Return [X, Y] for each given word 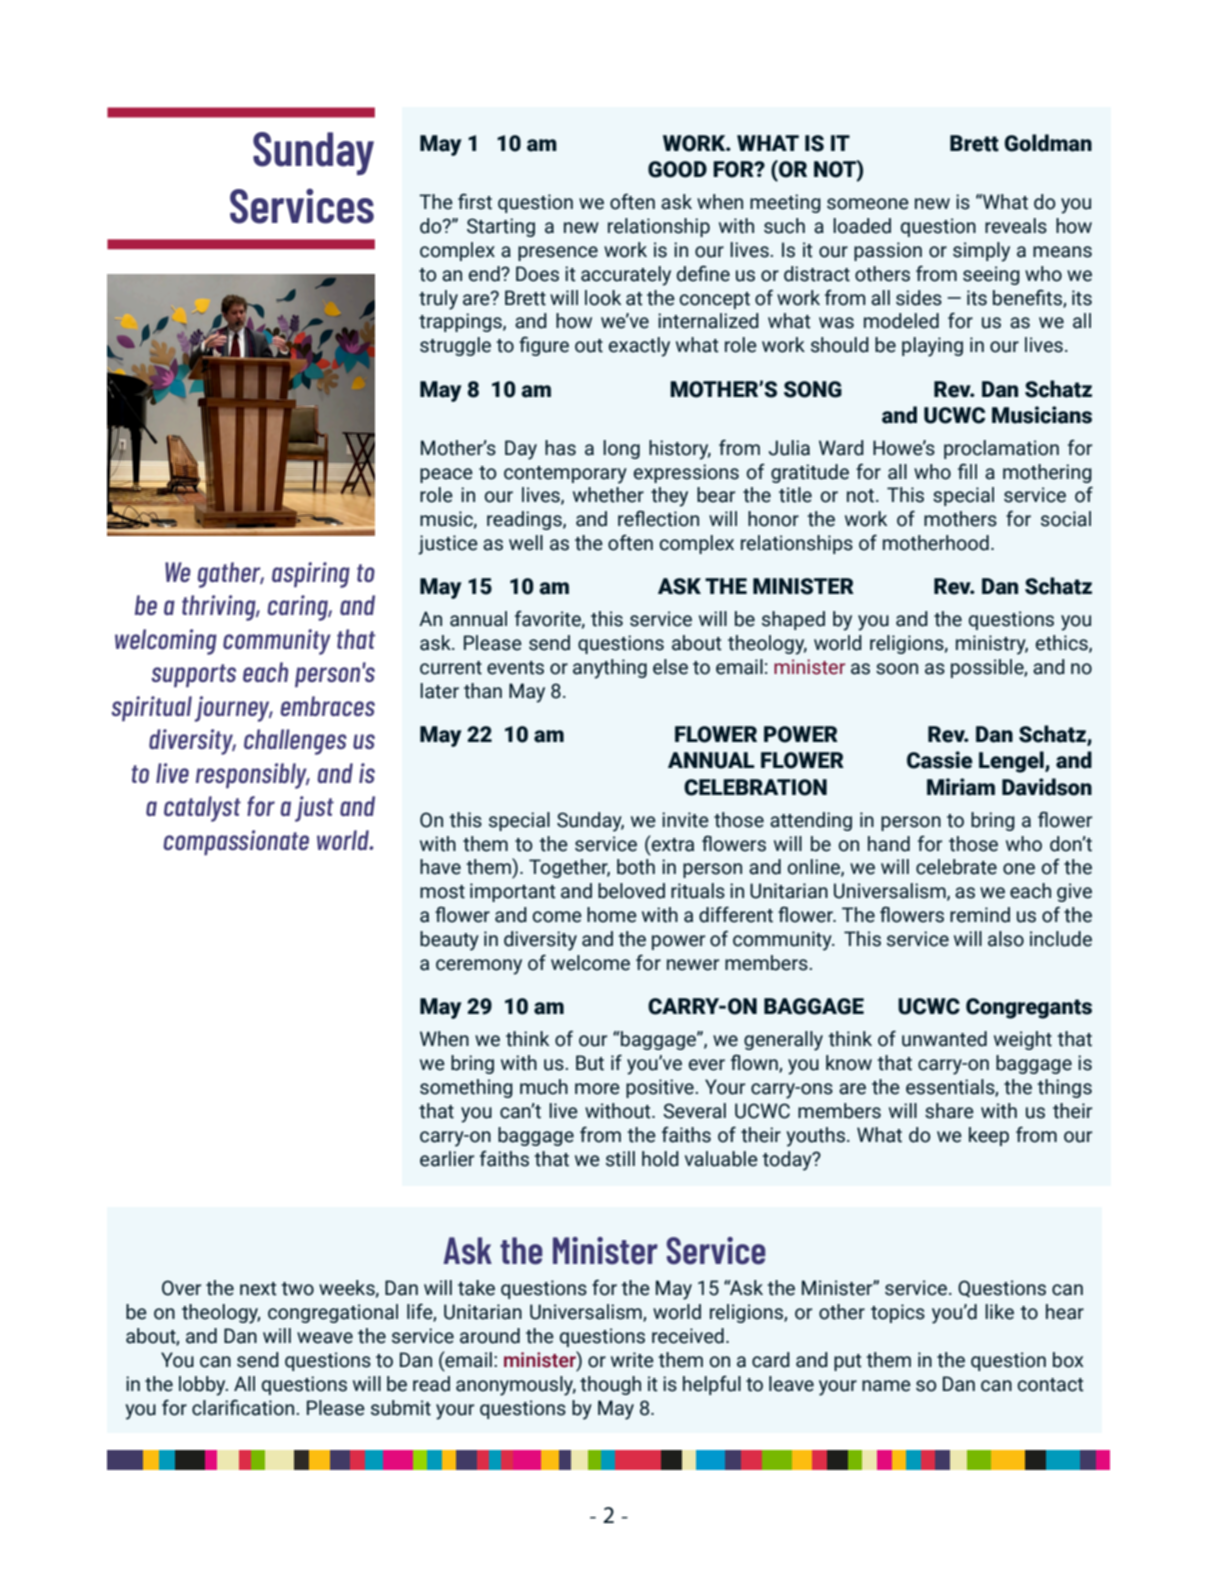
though [610, 1385]
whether [608, 495]
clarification [243, 1407]
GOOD [677, 169]
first [475, 201]
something [466, 1088]
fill [967, 471]
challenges [295, 742]
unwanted [944, 1039]
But [590, 1063]
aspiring [311, 575]
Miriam [961, 787]
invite [685, 820]
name [886, 1386]
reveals [1016, 226]
